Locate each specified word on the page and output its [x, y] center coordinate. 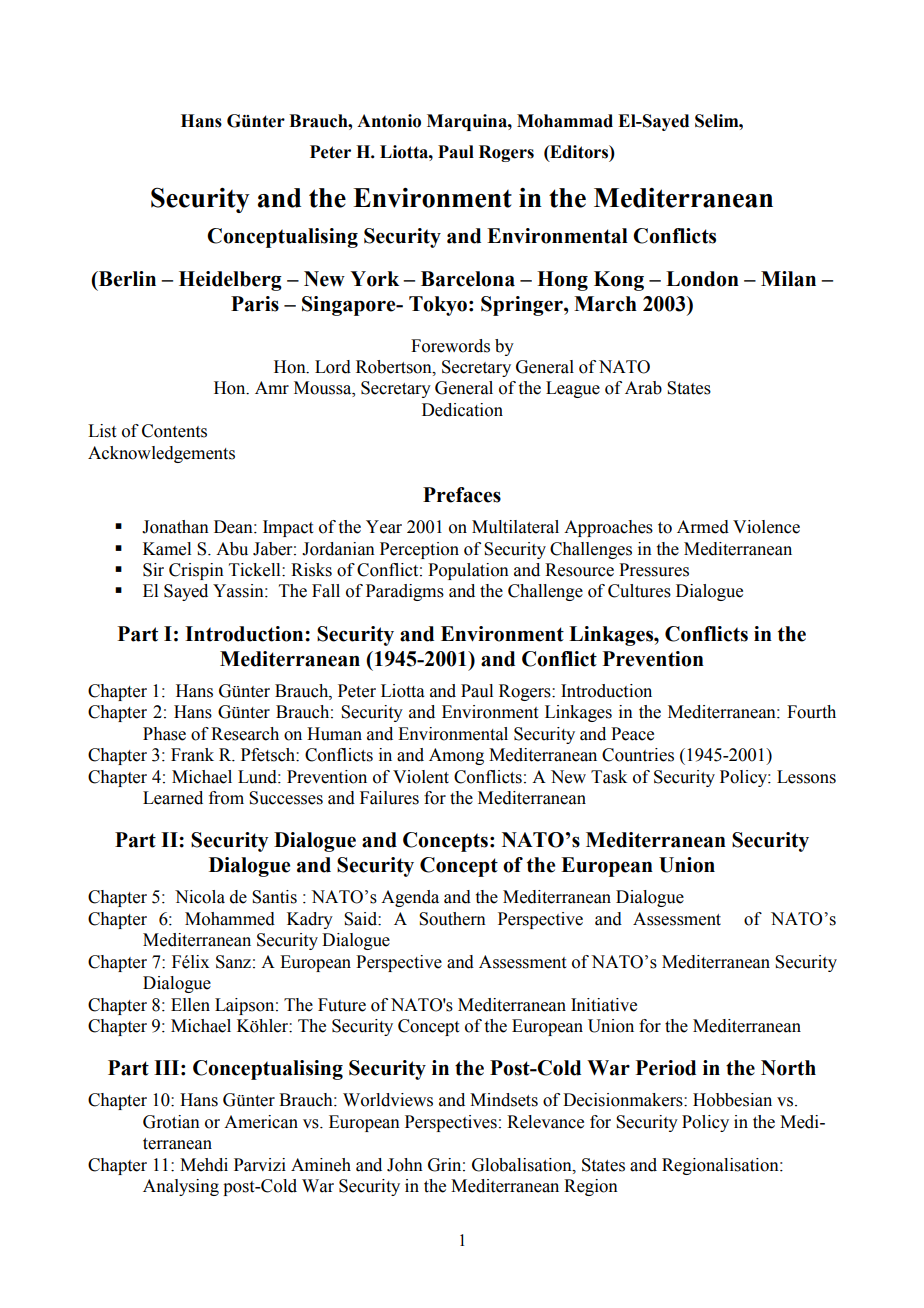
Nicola [200, 897]
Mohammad [565, 121]
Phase [164, 734]
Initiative [604, 1005]
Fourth [811, 712]
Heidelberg [230, 281]
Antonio [389, 121]
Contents [174, 431]
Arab [643, 388]
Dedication [462, 410]
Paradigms [405, 592]
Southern [452, 919]
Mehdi [204, 1165]
